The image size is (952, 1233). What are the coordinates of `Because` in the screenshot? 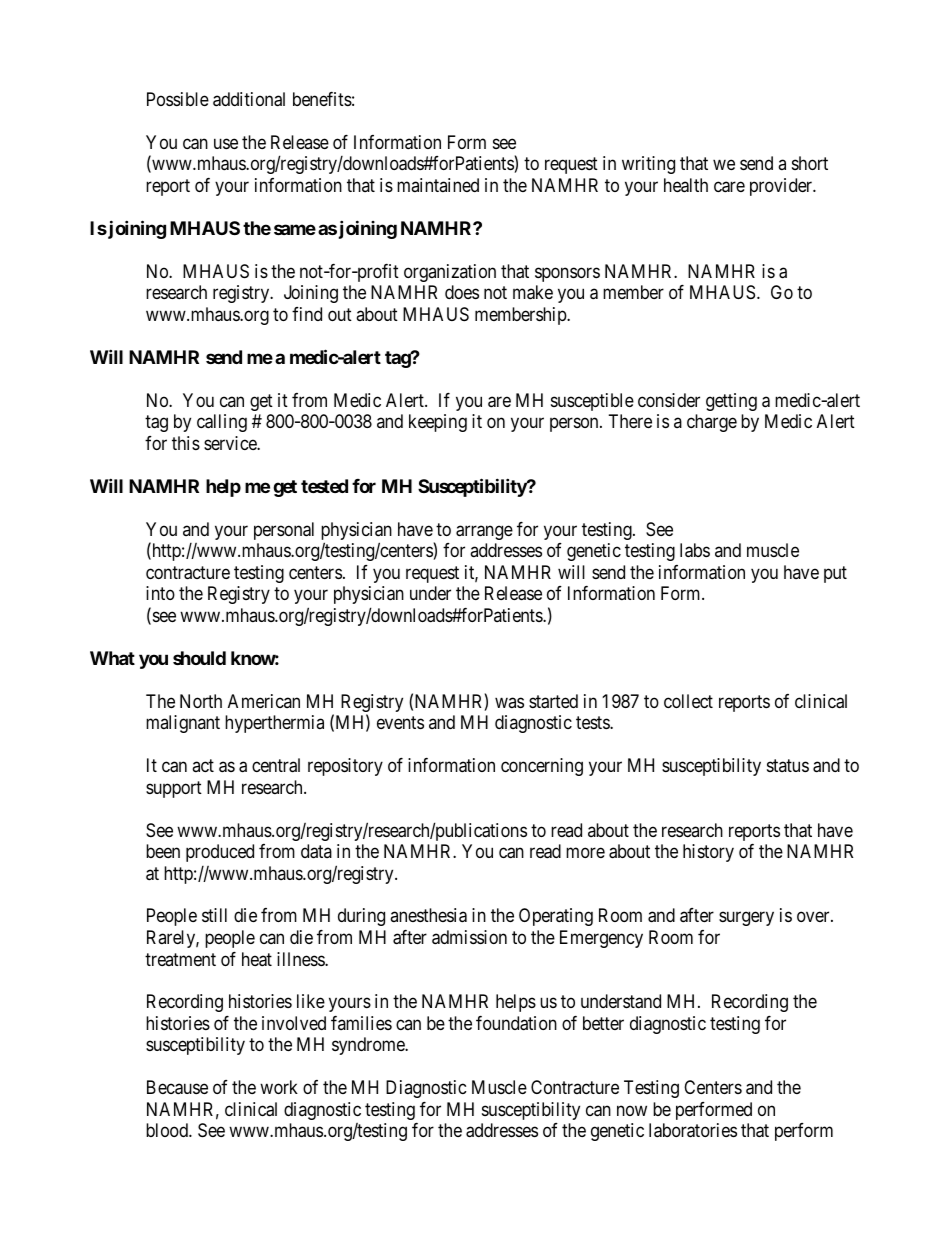 It's located at (177, 1087).
